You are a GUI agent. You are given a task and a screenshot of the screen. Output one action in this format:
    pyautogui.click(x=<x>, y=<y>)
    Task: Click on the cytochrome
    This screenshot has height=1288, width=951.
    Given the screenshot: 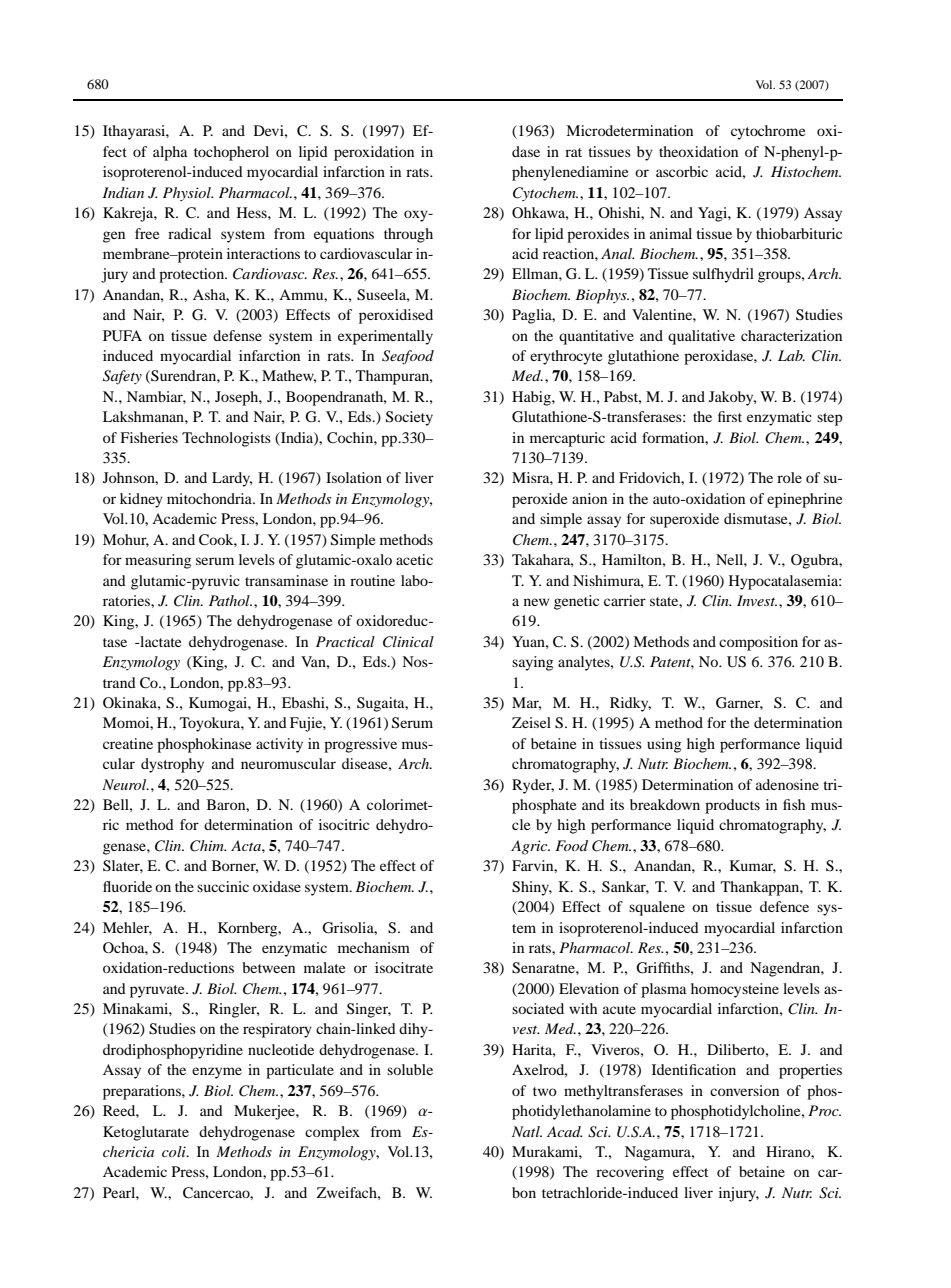 What is the action you would take?
    pyautogui.click(x=768, y=132)
